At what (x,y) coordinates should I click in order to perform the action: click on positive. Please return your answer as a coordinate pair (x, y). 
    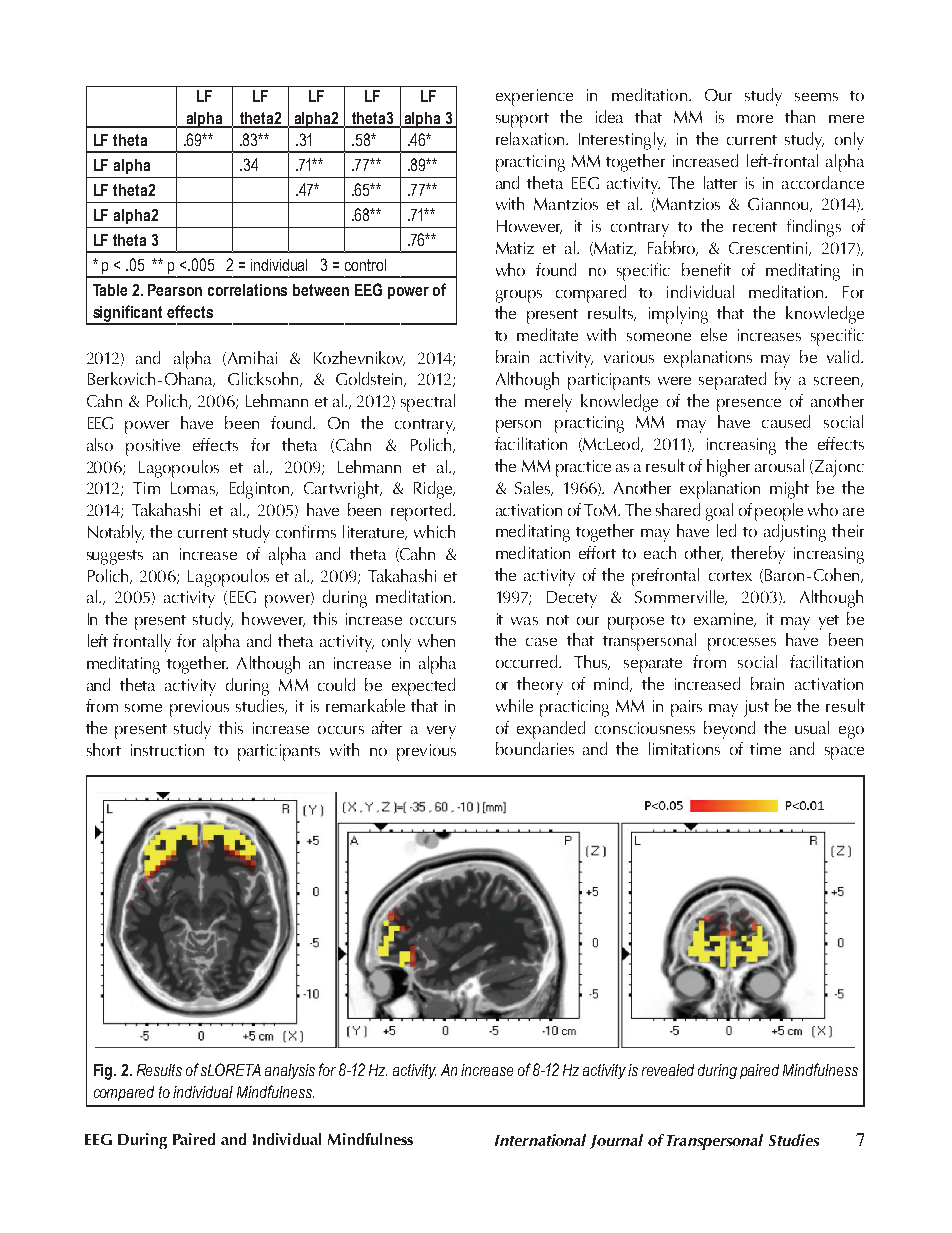
    Looking at the image, I should click on (153, 447).
